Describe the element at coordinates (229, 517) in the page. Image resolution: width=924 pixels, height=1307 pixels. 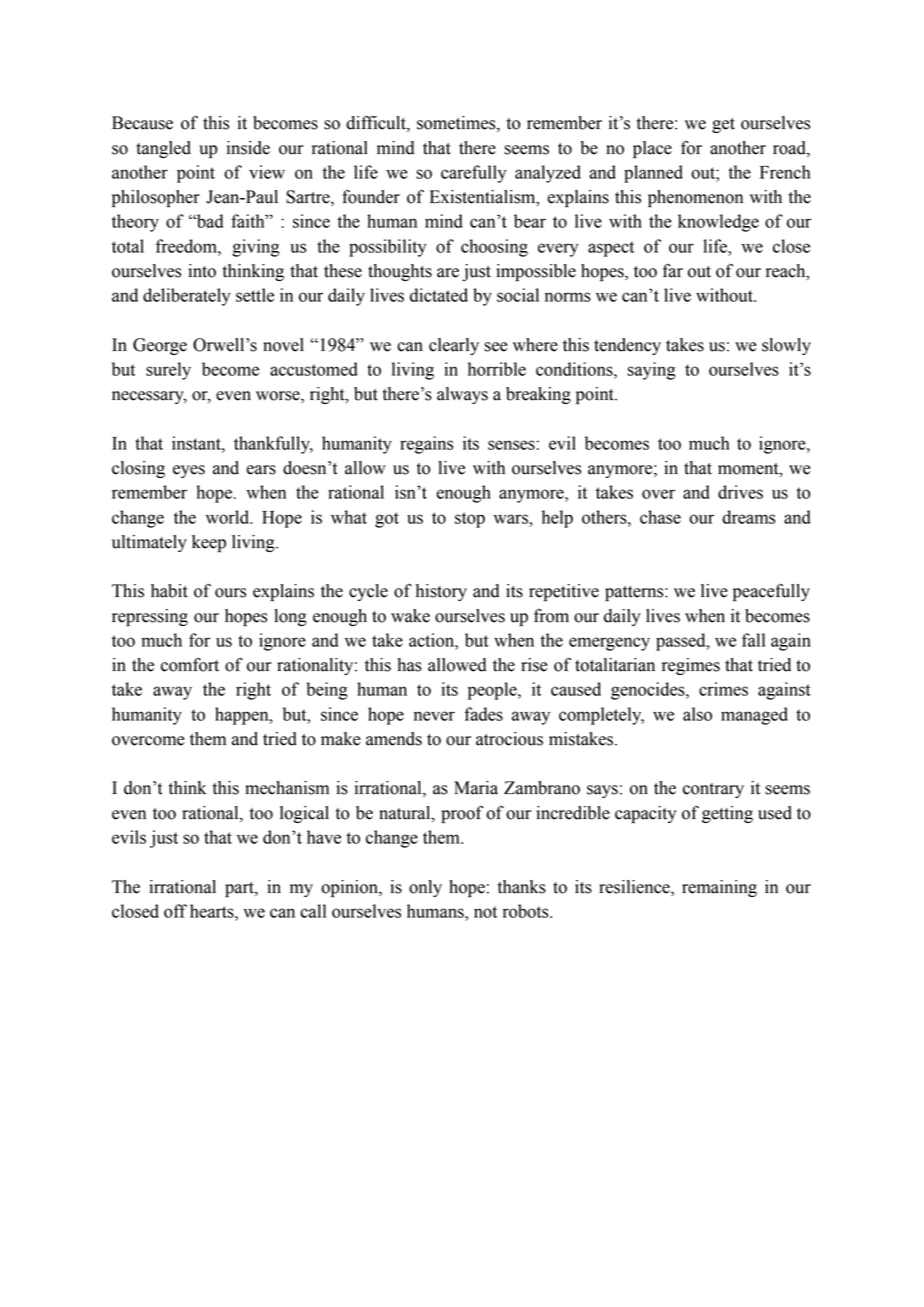
I see `world` at that location.
